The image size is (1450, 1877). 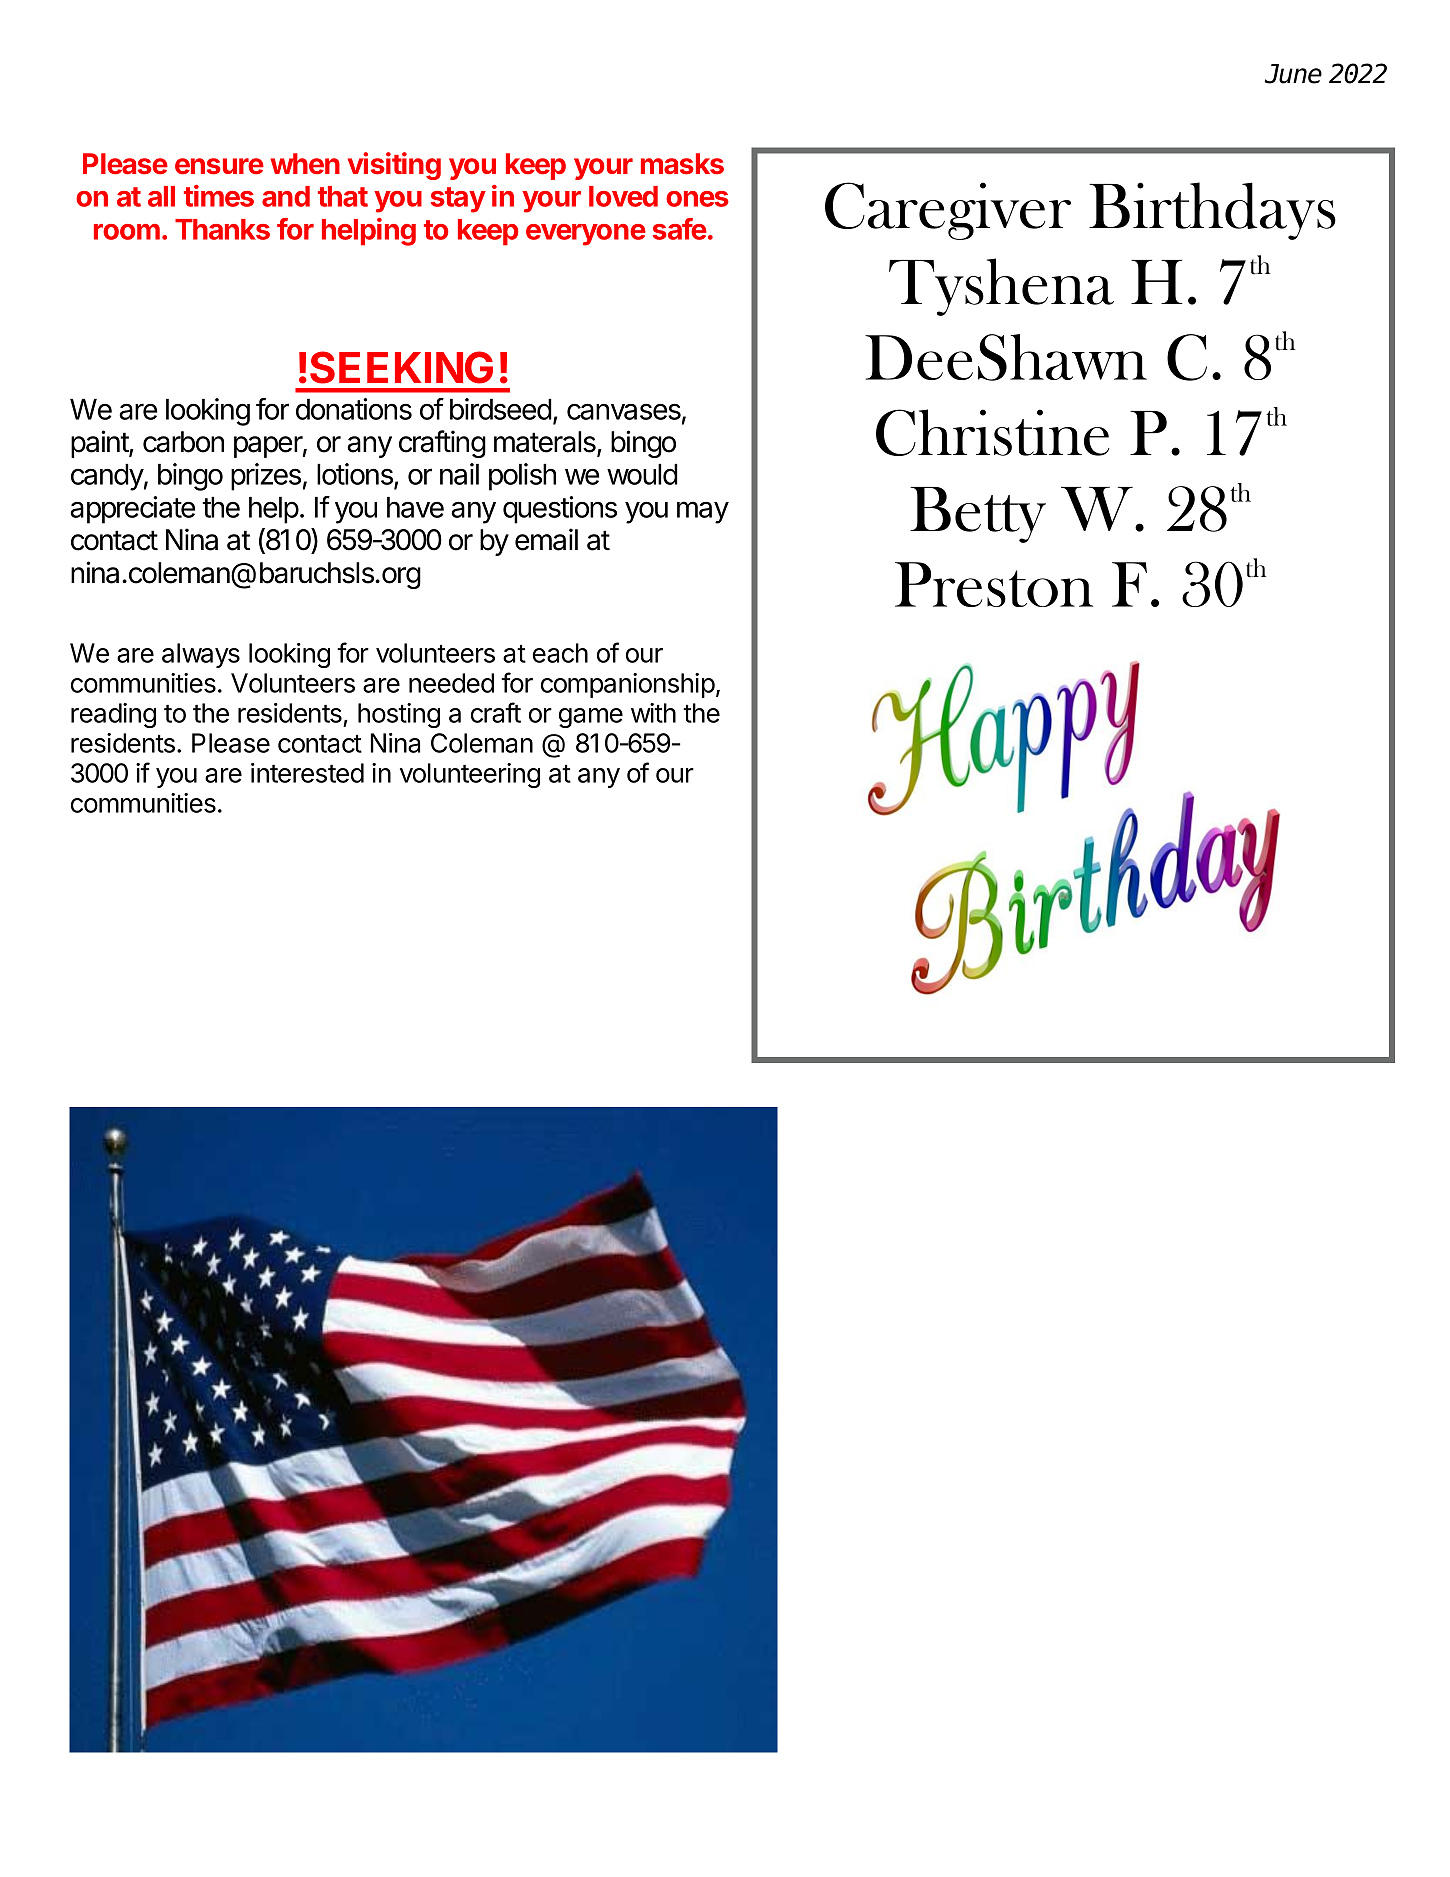 I want to click on email, so click(x=546, y=539).
